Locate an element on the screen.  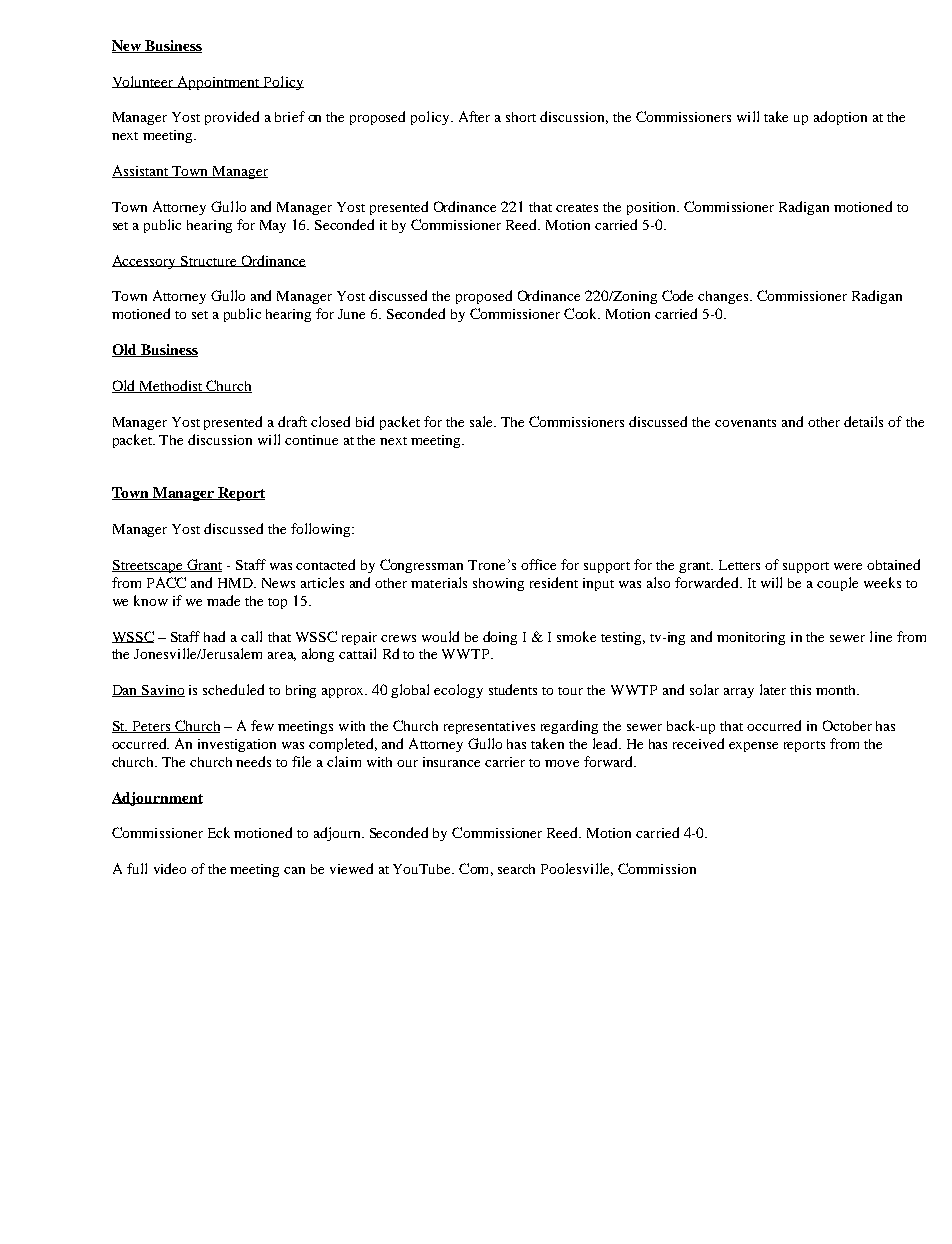
couple is located at coordinates (837, 584).
